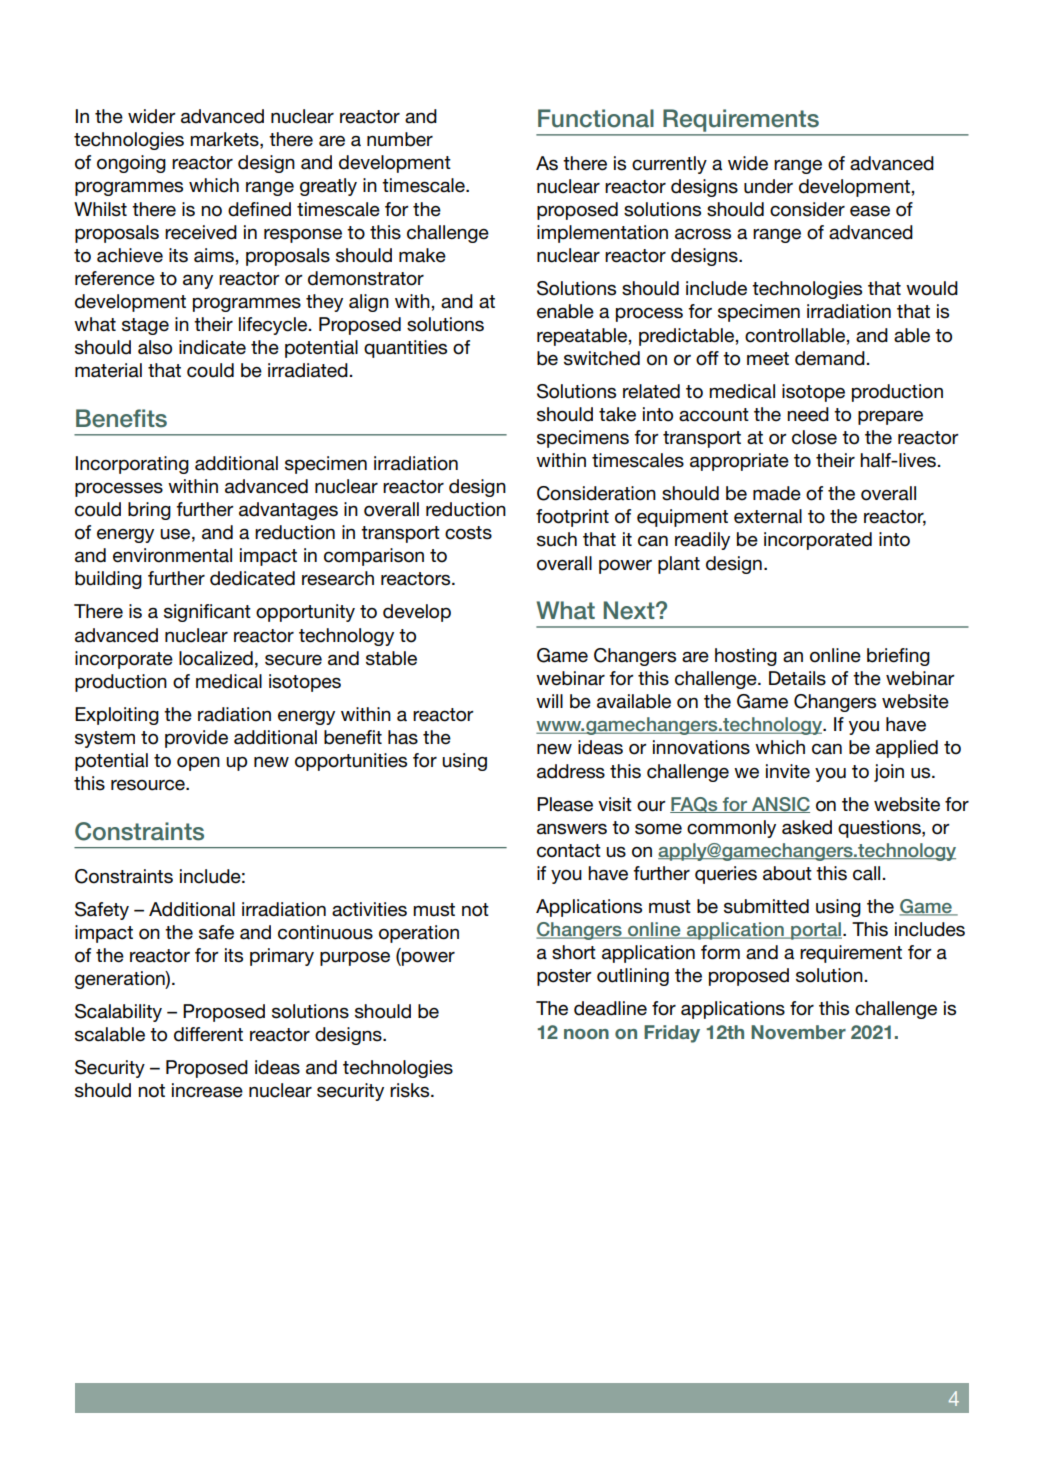 Image resolution: width=1043 pixels, height=1475 pixels. I want to click on contact, so click(569, 851).
